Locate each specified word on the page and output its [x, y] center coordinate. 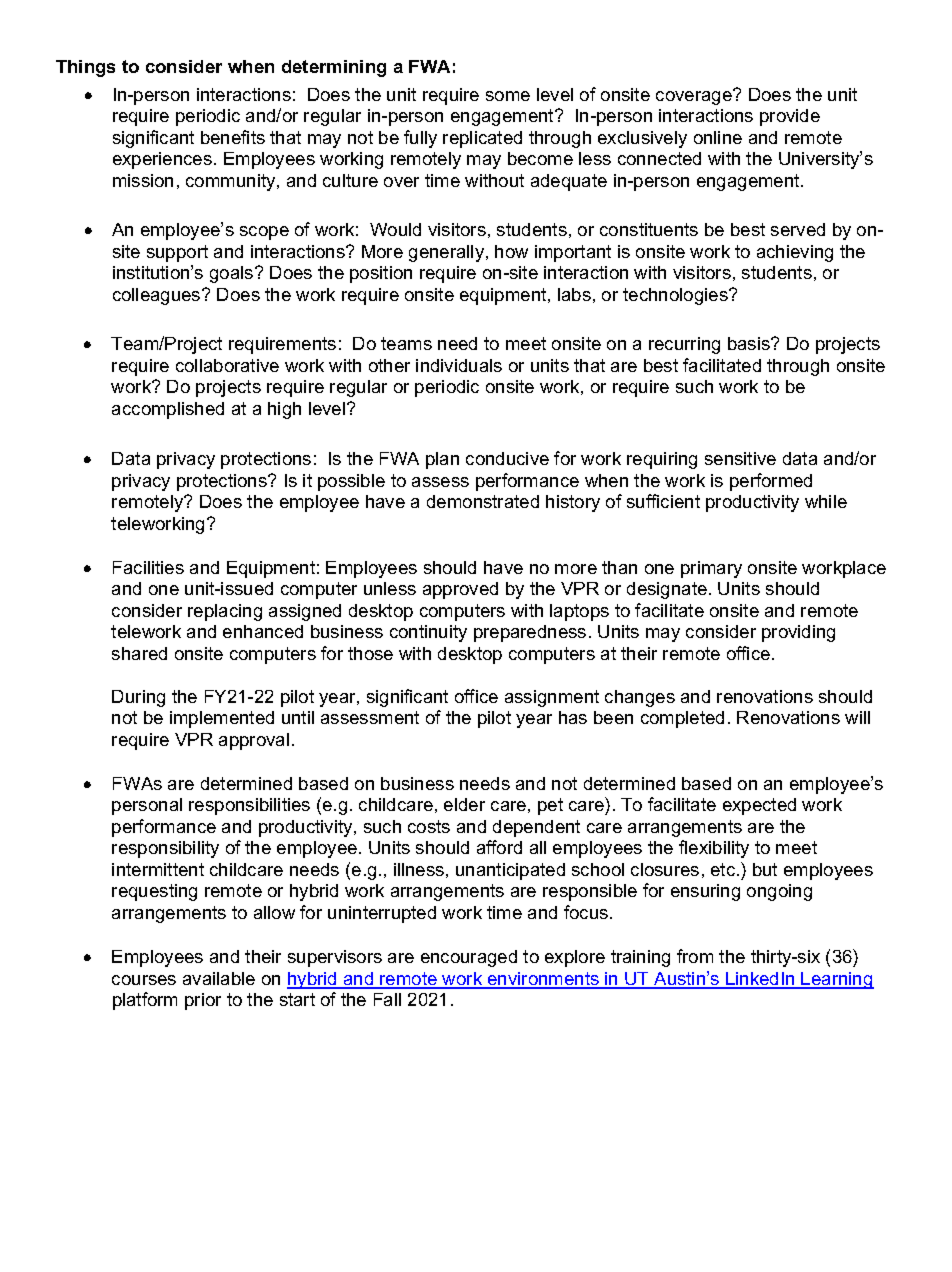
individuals [459, 365]
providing [798, 633]
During [138, 698]
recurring [684, 345]
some [508, 96]
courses [144, 980]
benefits [233, 137]
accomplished [168, 410]
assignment [552, 698]
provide [790, 117]
